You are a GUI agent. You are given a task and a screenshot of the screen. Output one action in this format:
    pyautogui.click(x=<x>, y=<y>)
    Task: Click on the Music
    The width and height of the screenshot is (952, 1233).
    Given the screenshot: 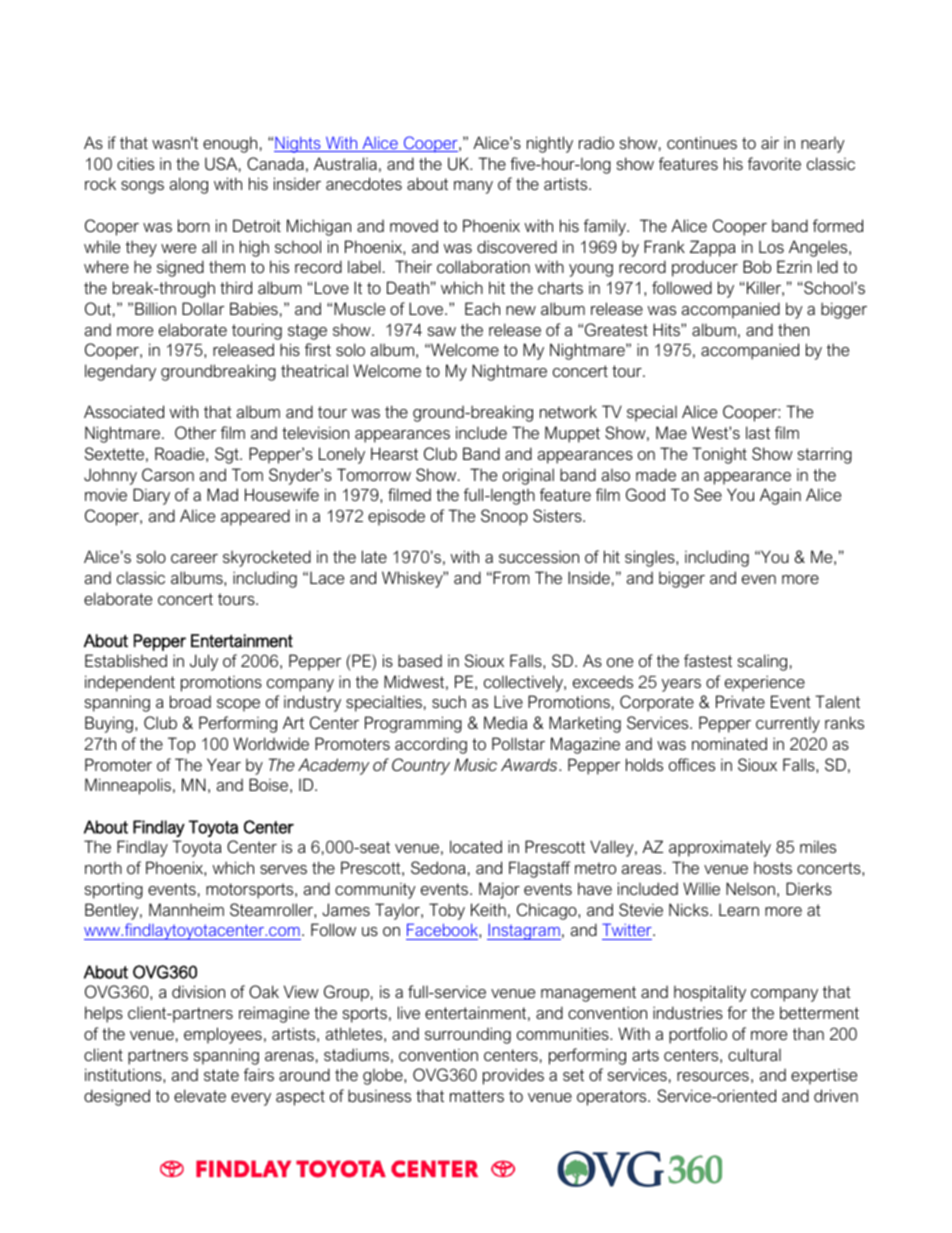 What is the action you would take?
    pyautogui.click(x=475, y=764)
